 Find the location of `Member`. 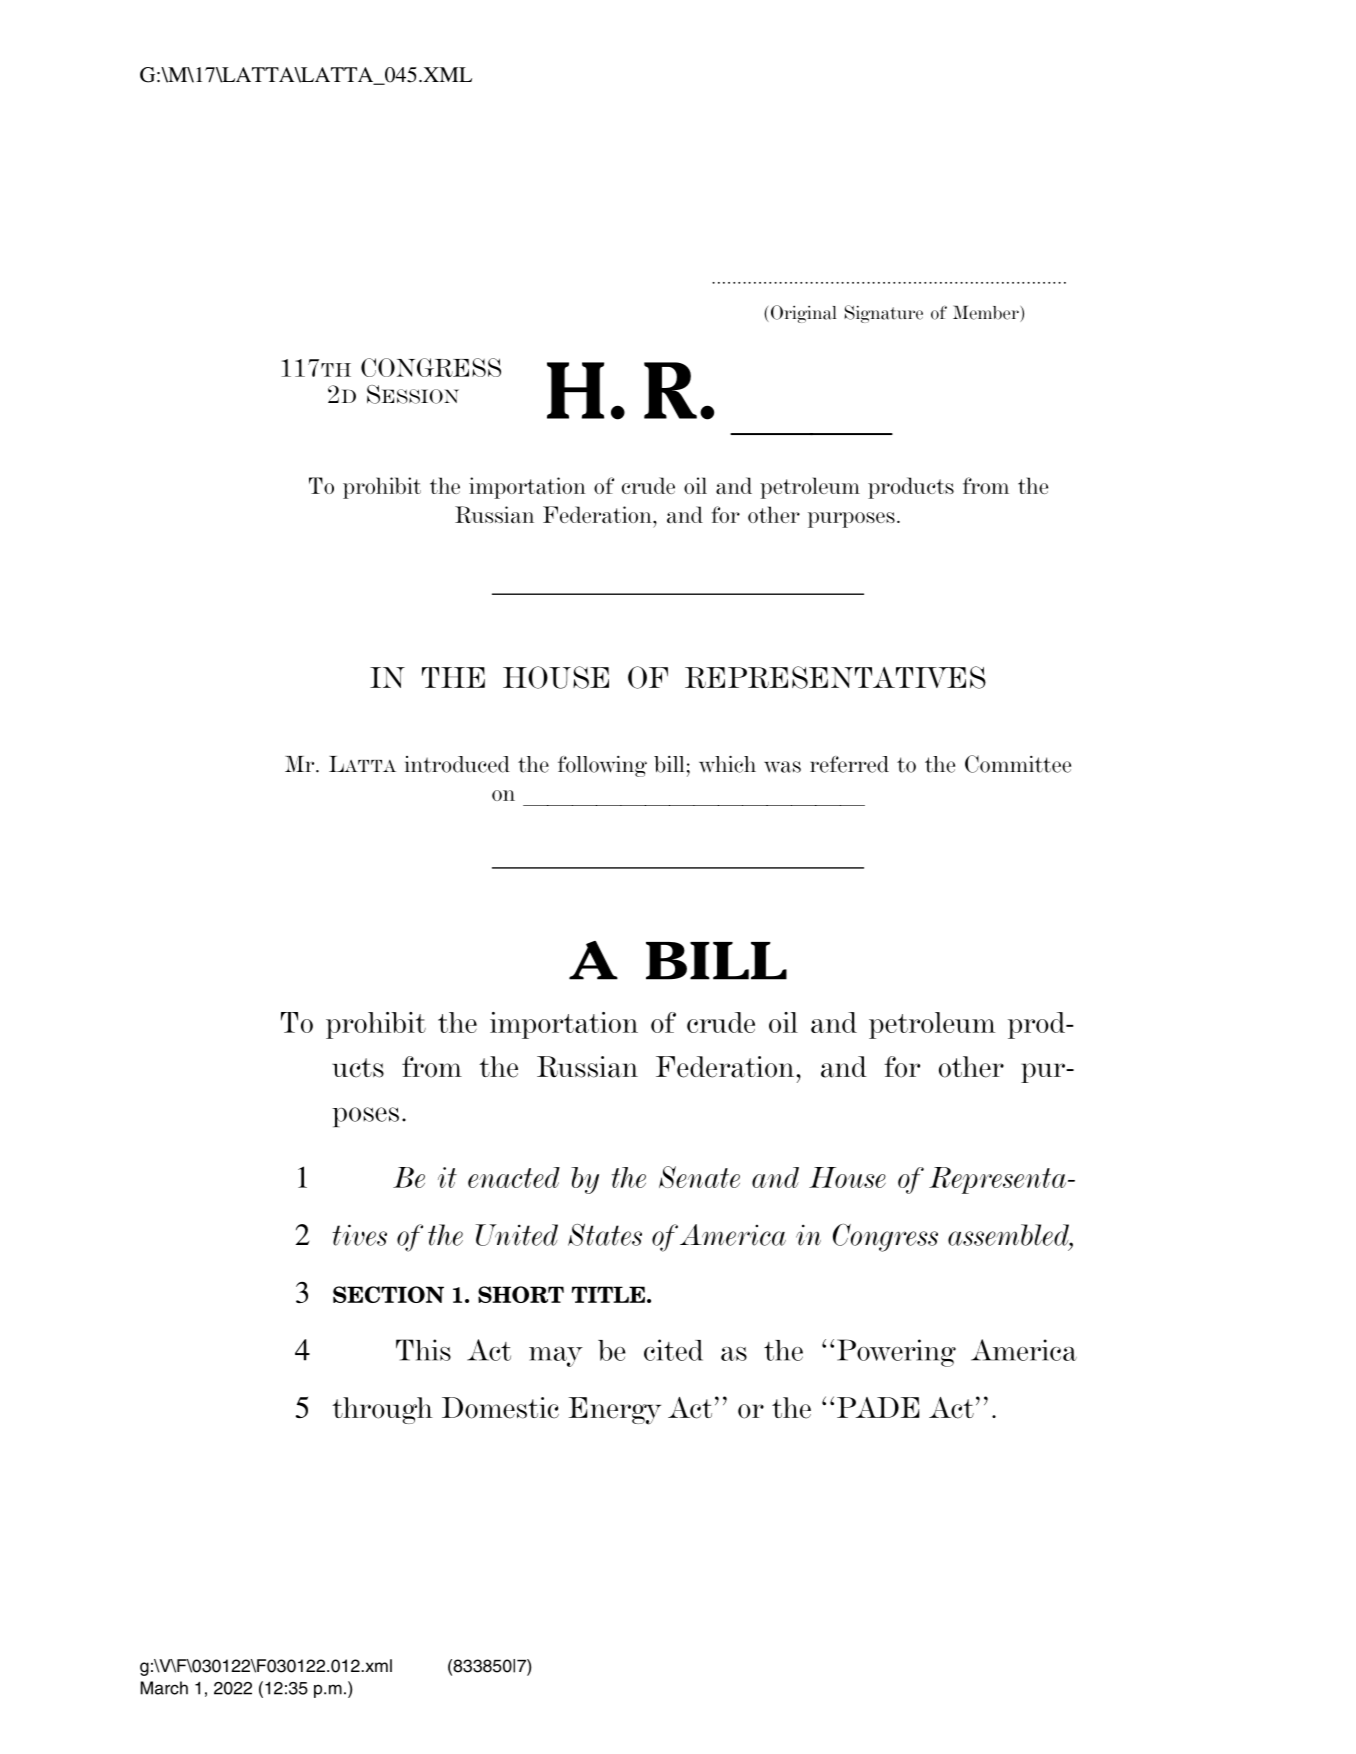

Member is located at coordinates (987, 313).
